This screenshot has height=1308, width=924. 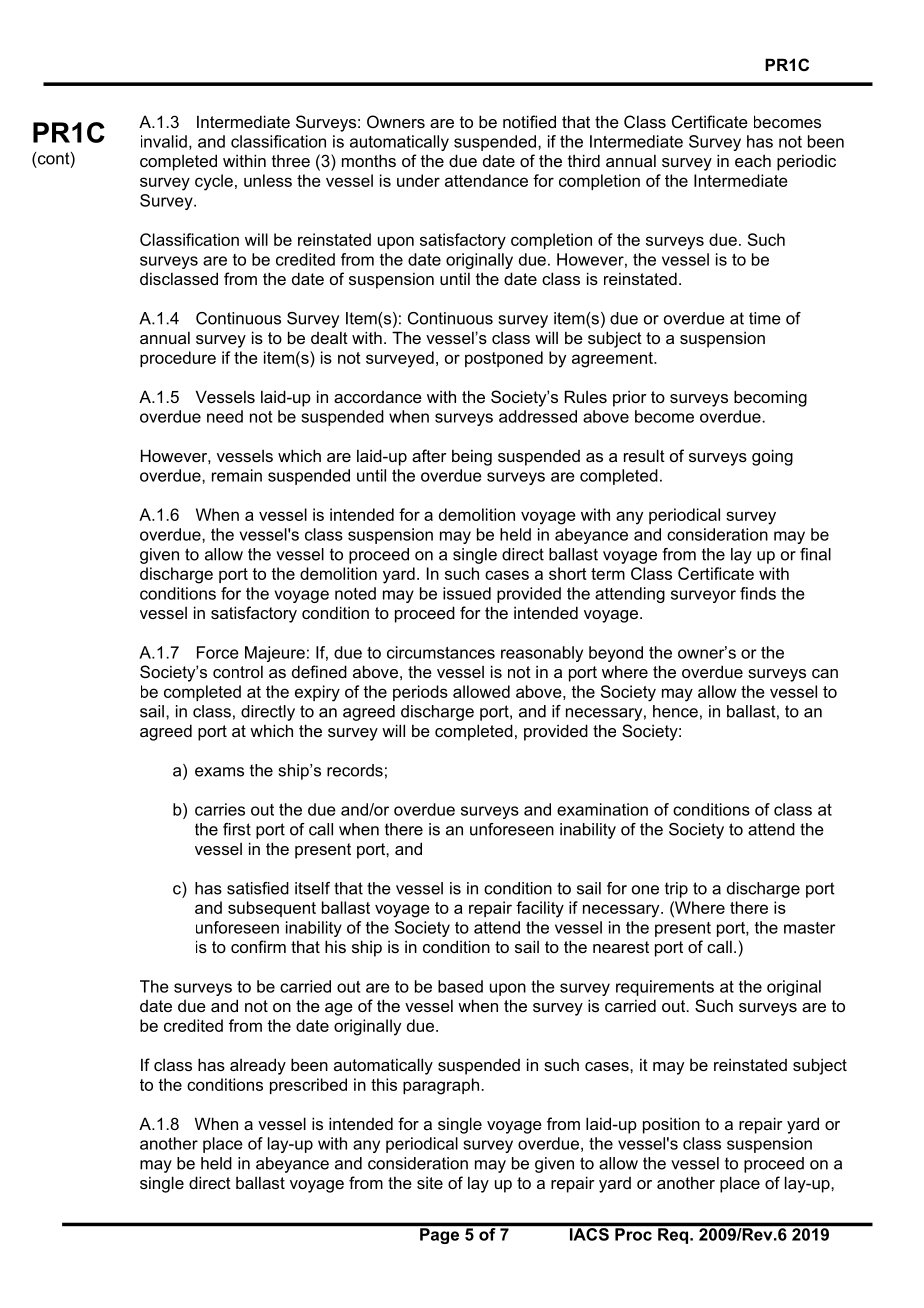 I want to click on remain, so click(x=237, y=475).
